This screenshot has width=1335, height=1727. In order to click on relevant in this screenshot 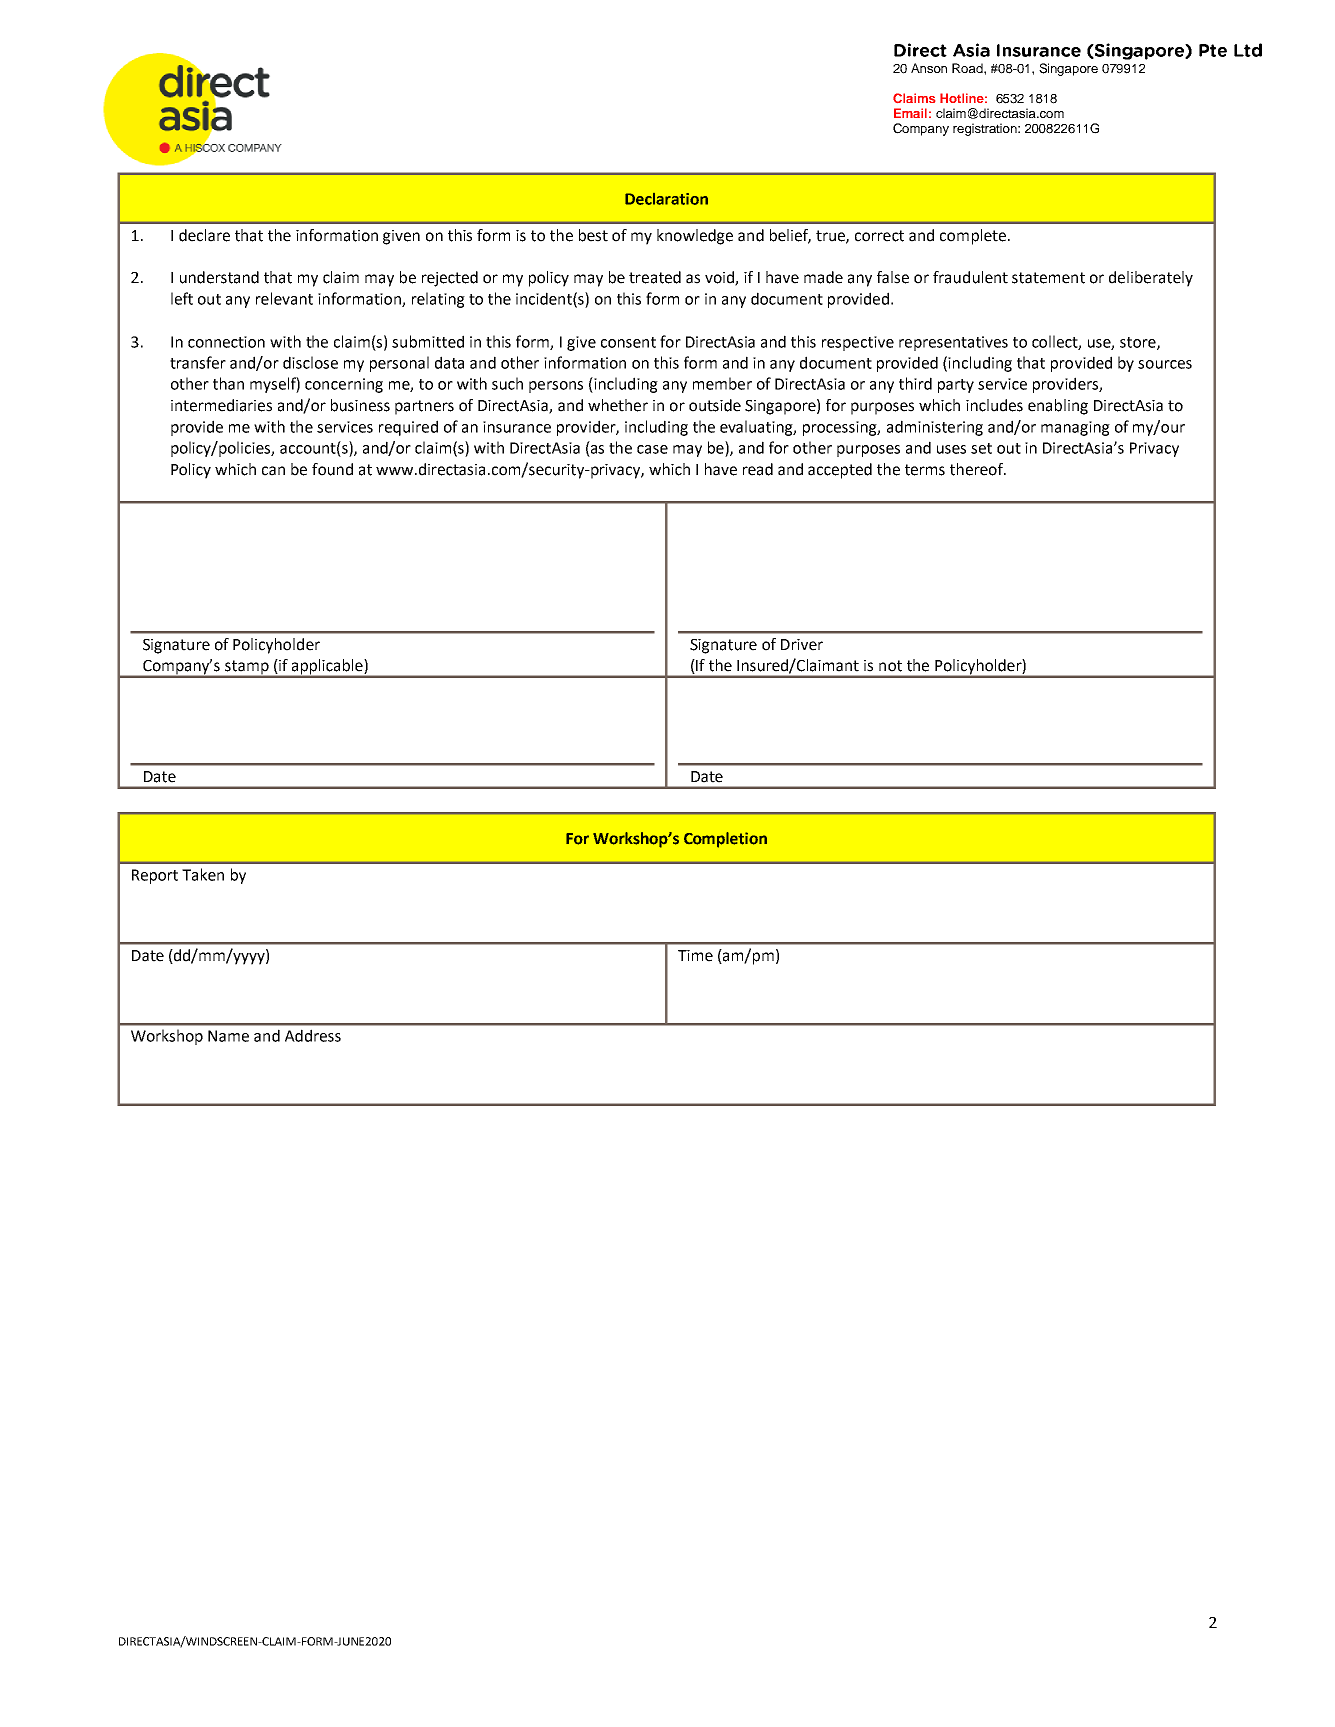, I will do `click(284, 298)`.
